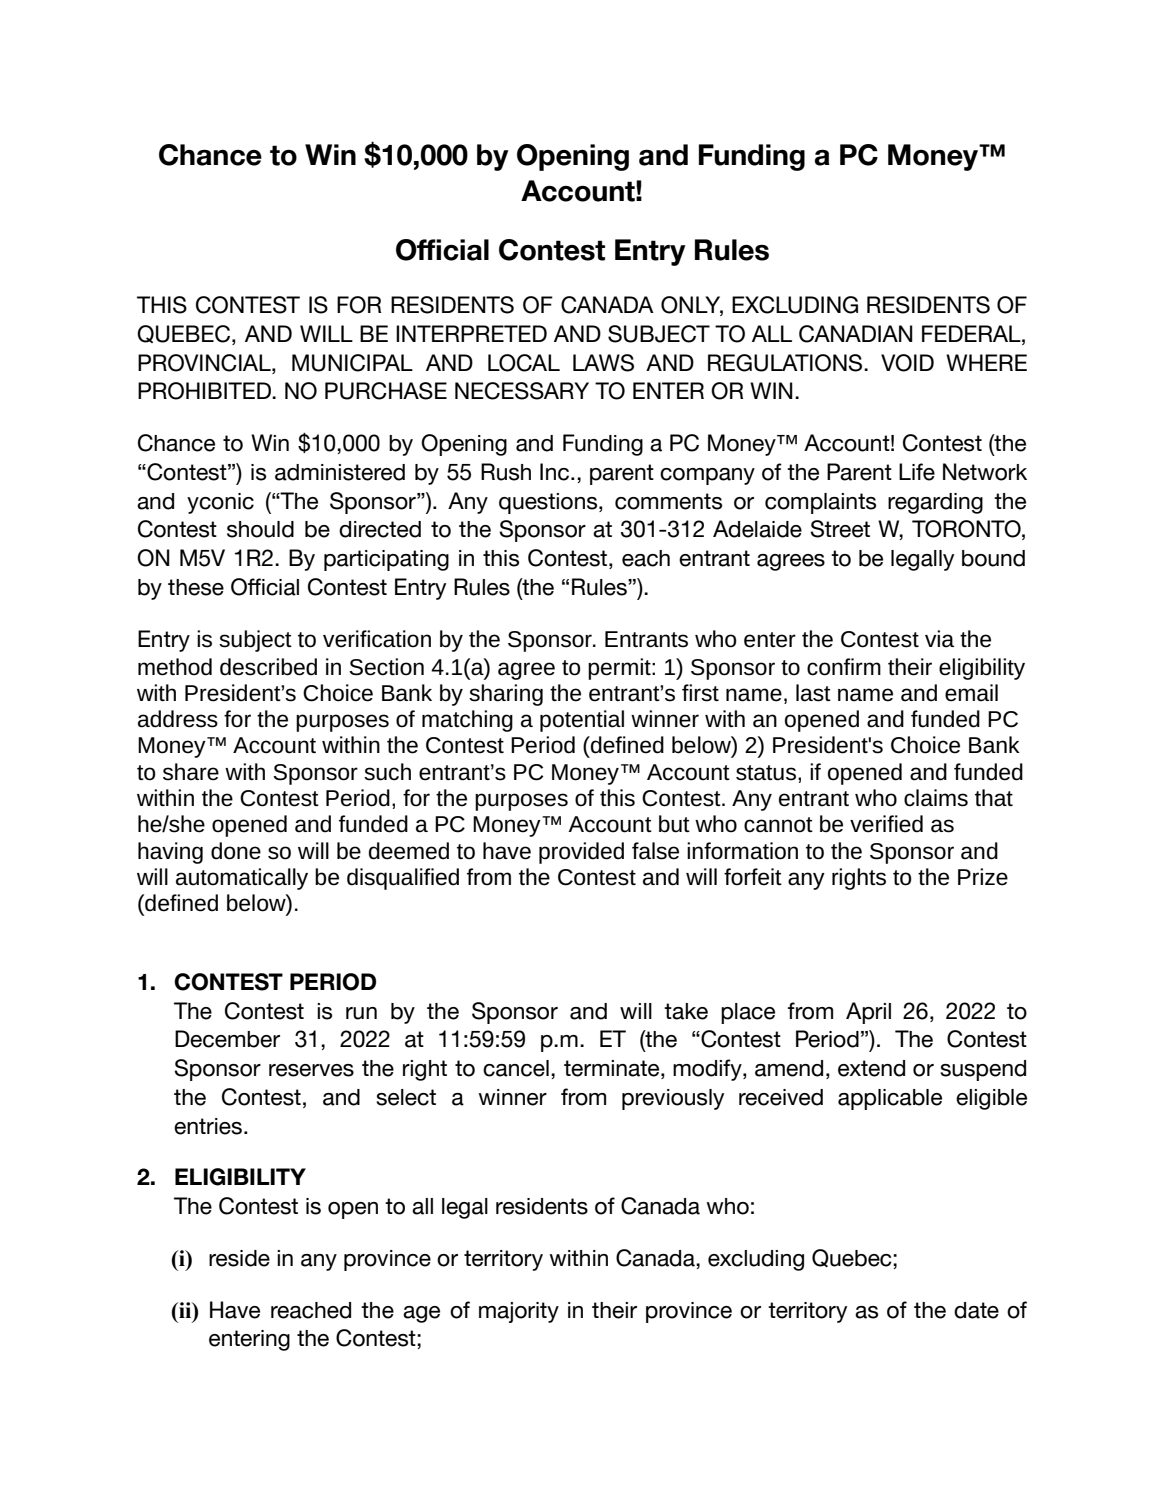 Image resolution: width=1165 pixels, height=1508 pixels. What do you see at coordinates (519, 1312) in the screenshot?
I see `majority` at bounding box center [519, 1312].
